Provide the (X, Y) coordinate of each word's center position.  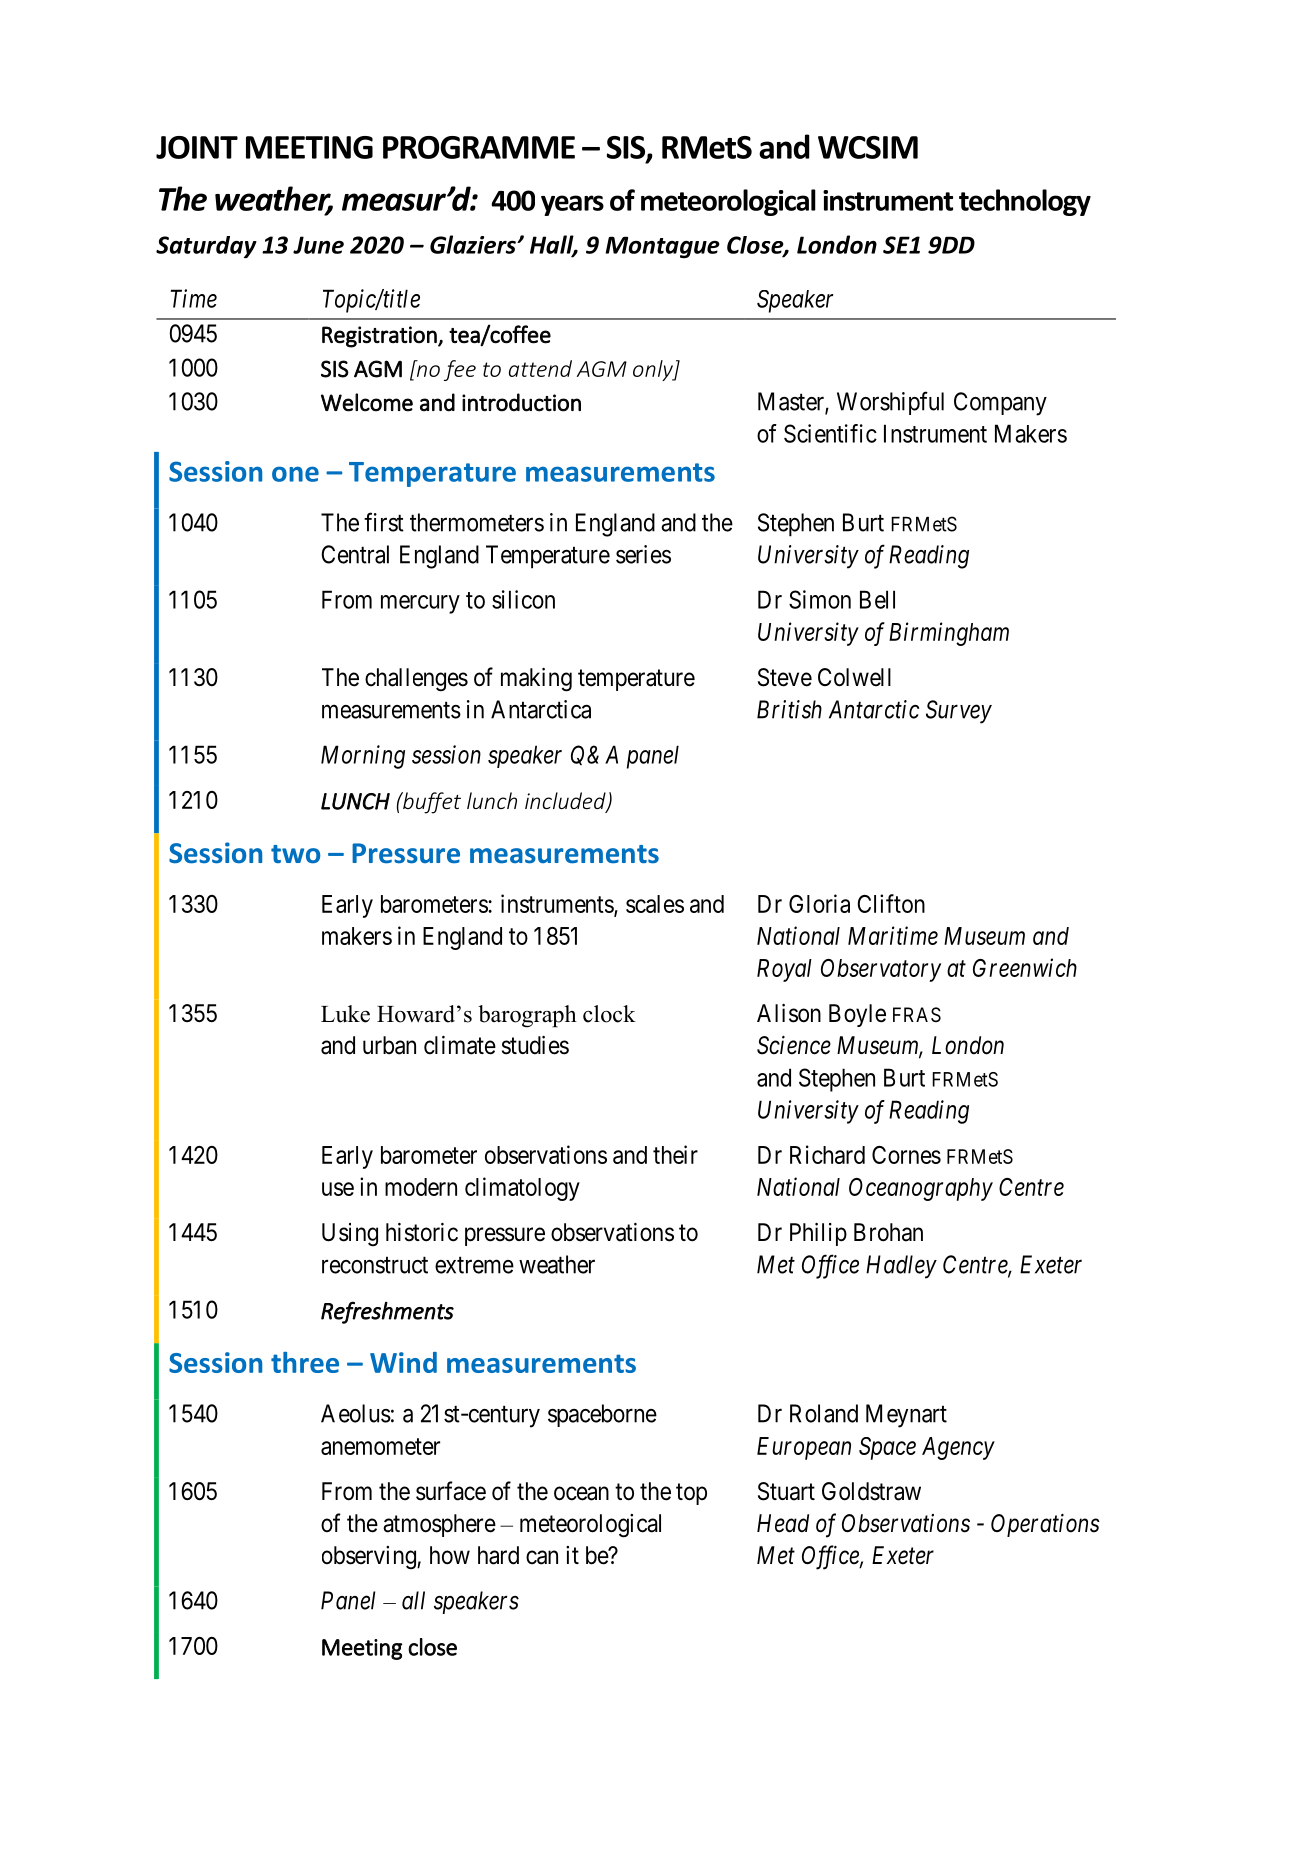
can (542, 1557)
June (318, 245)
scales (655, 904)
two (295, 854)
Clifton (891, 903)
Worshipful (890, 403)
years (572, 205)
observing (370, 1558)
